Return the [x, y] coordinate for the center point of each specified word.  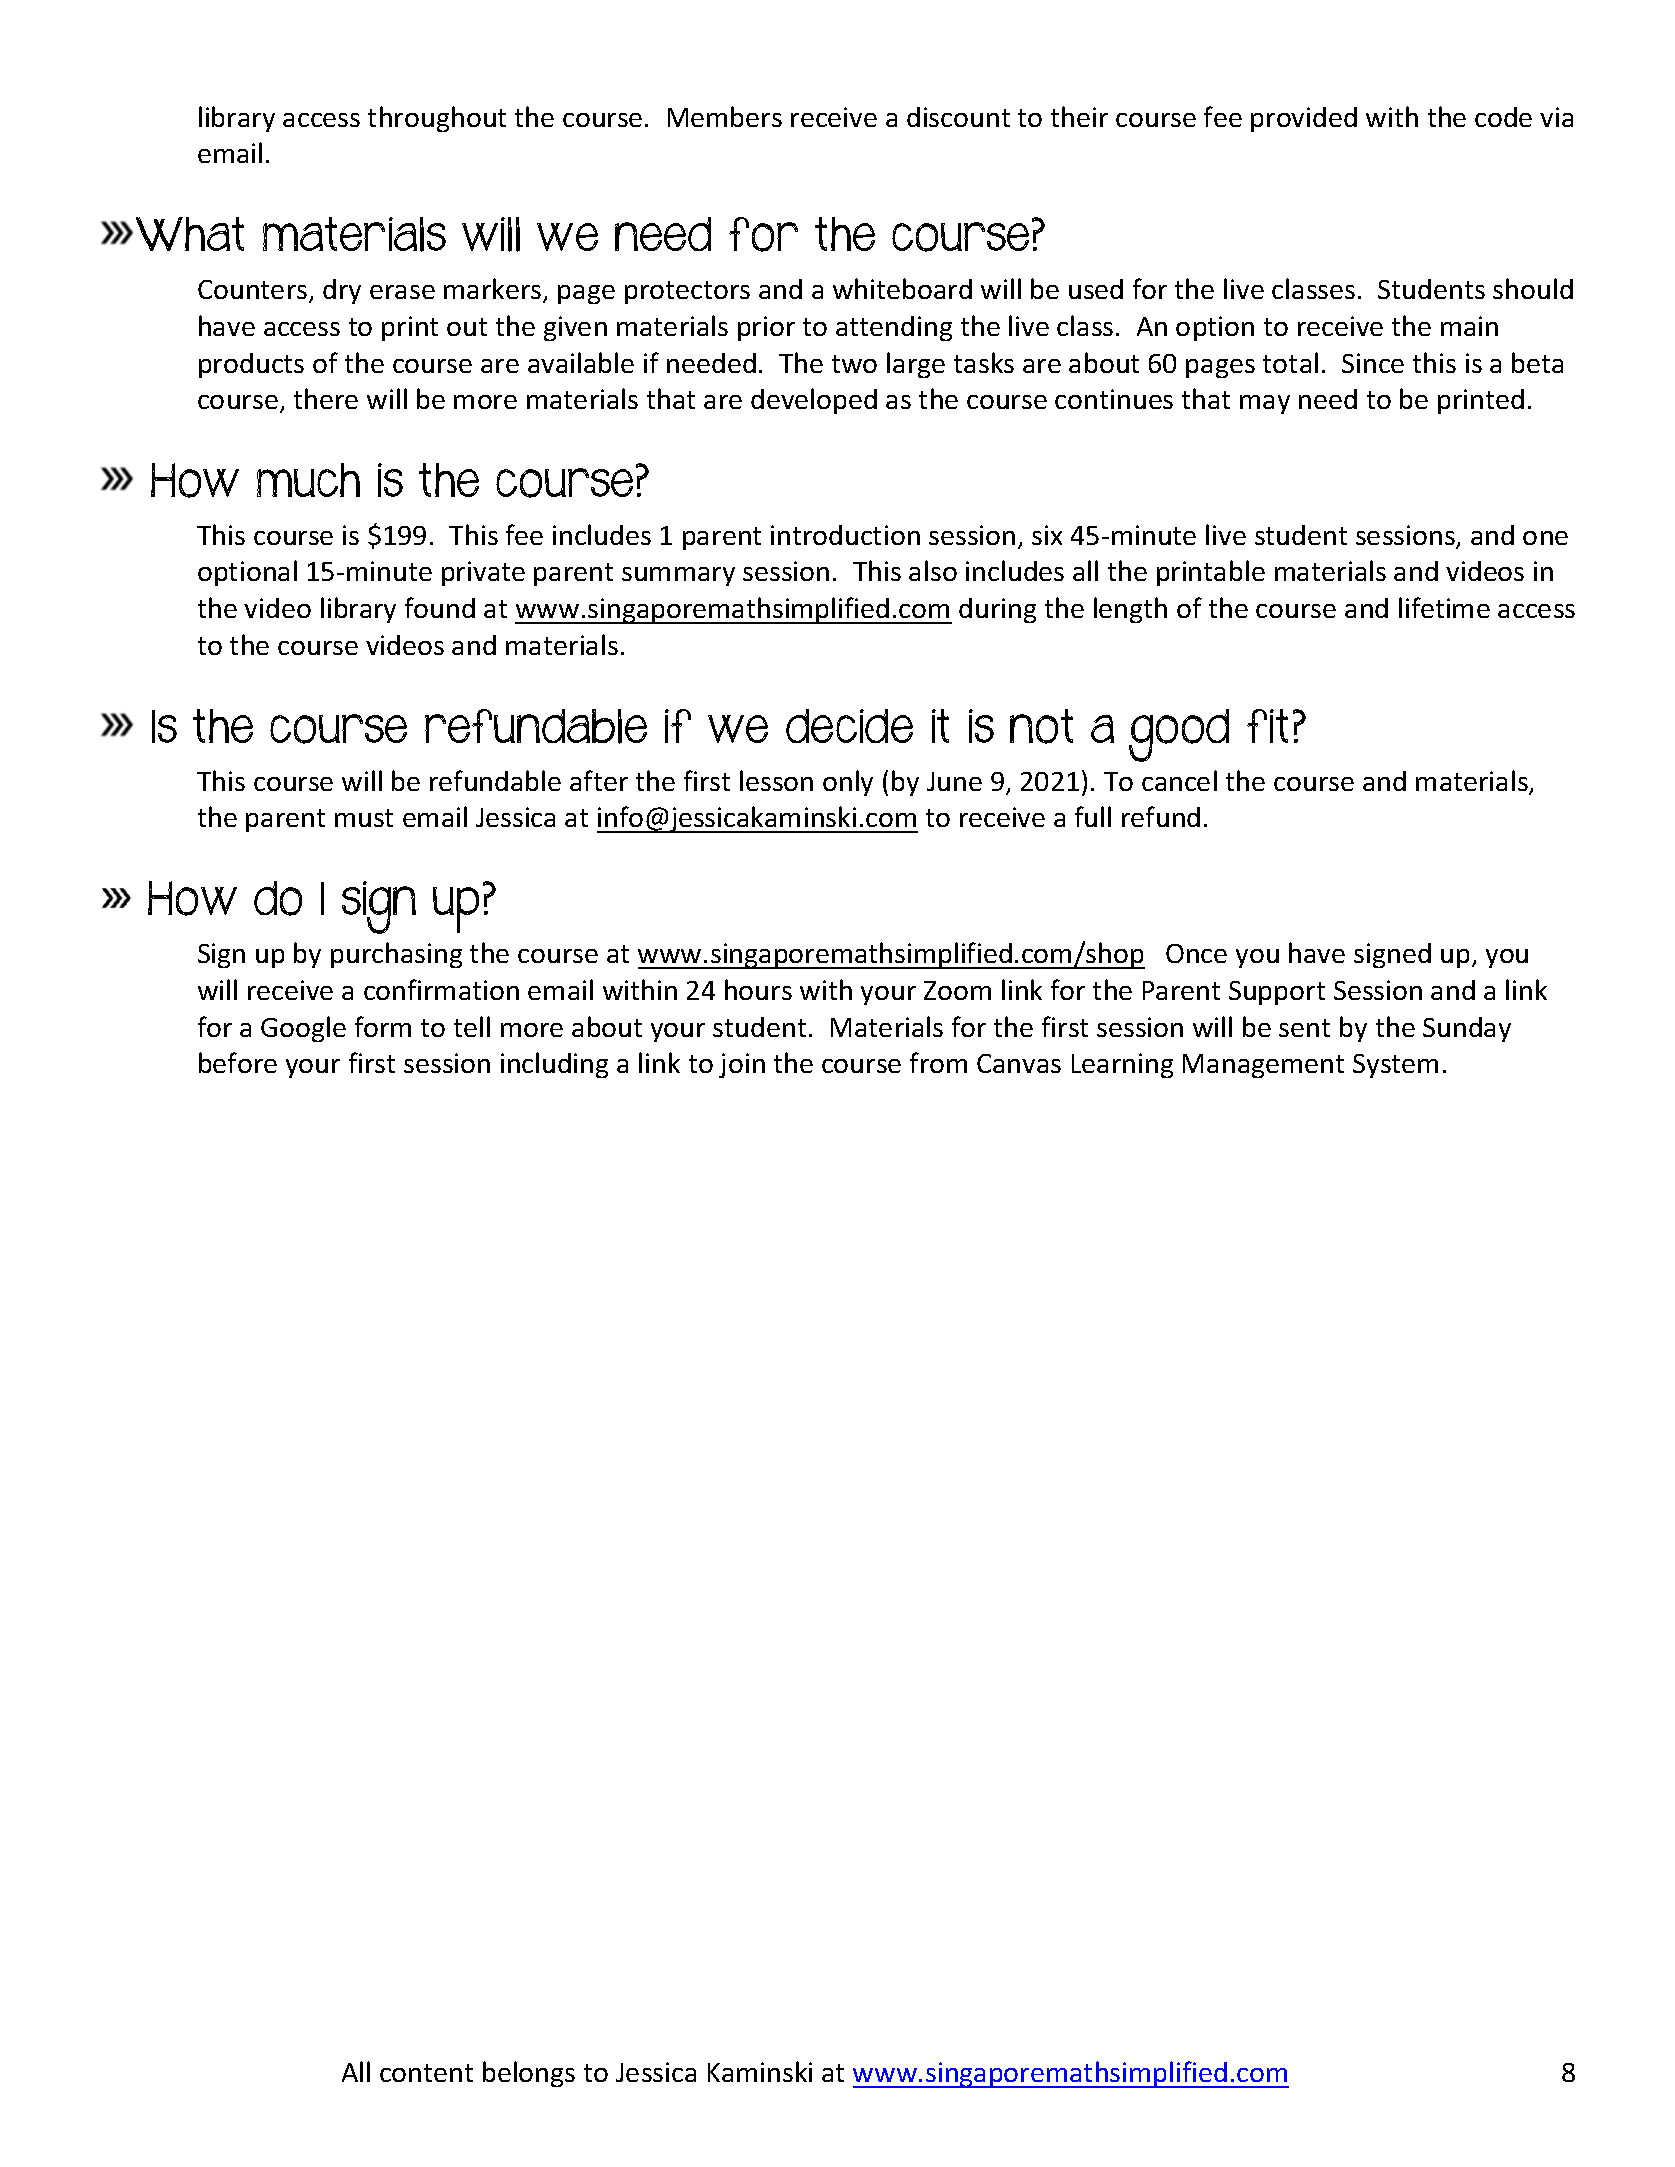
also [933, 570]
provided [1304, 119]
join [742, 1065]
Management [1263, 1066]
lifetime [1444, 607]
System [1395, 1066]
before [238, 1062]
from [938, 1062]
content [426, 2073]
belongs [529, 2074]
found [440, 607]
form [383, 1026]
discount [958, 117]
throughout [437, 119]
